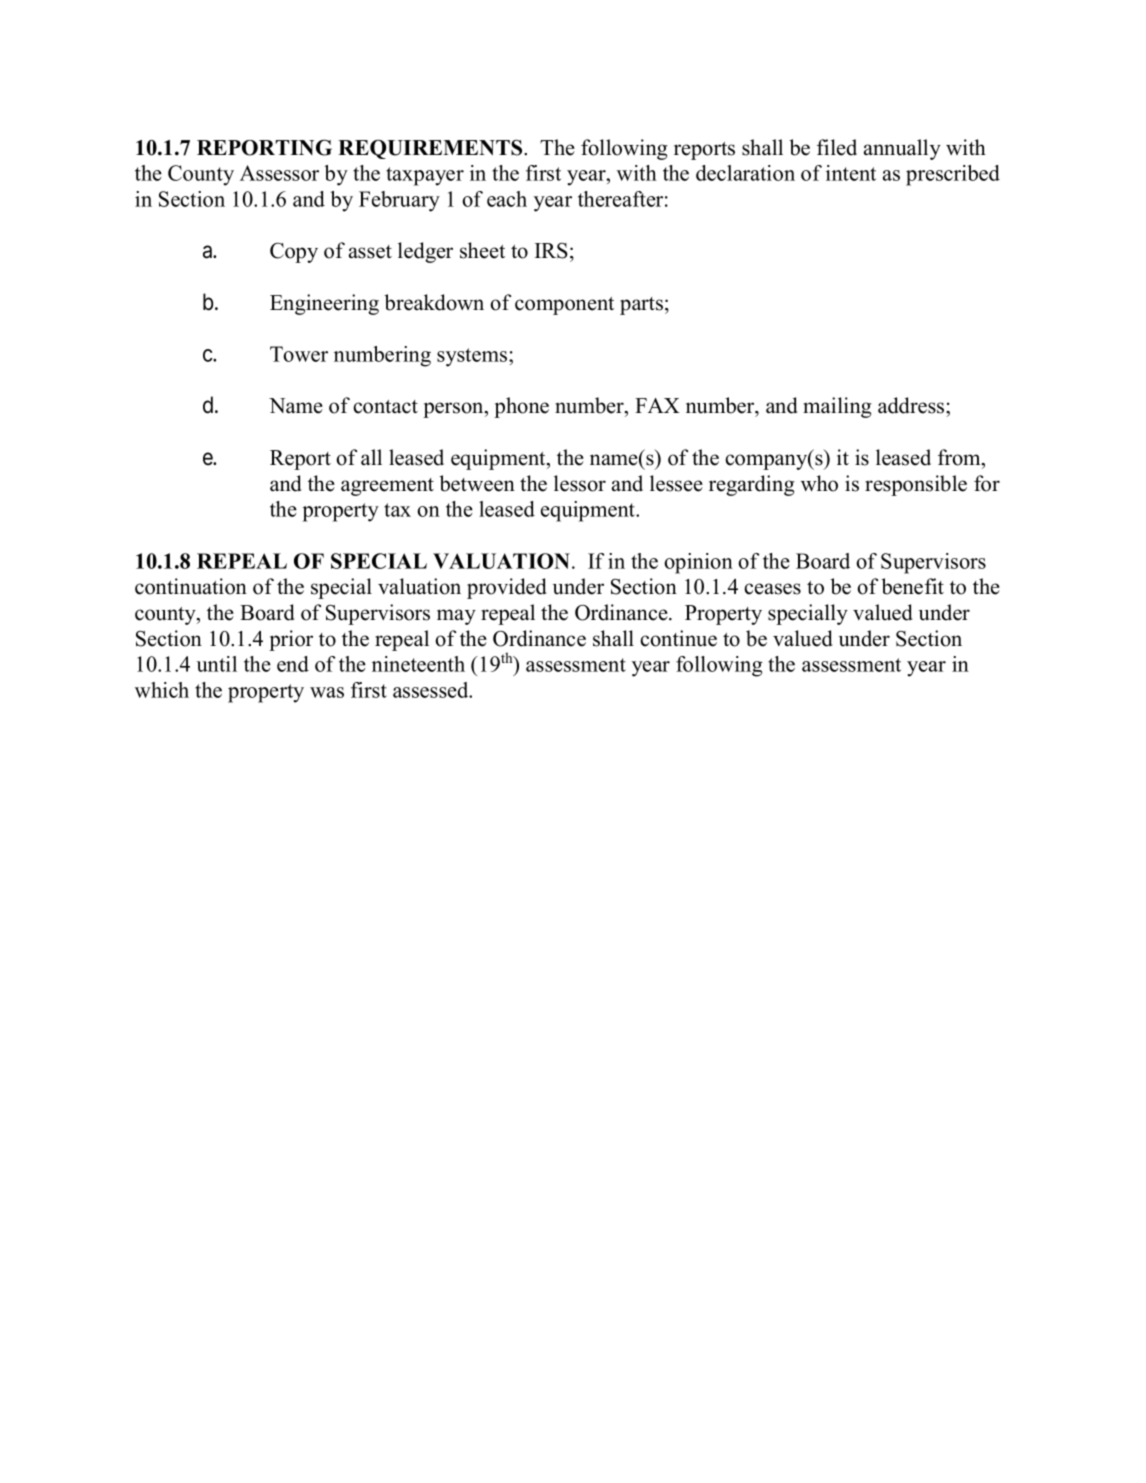 The width and height of the document is (1146, 1483). What do you see at coordinates (293, 664) in the document?
I see `end` at bounding box center [293, 664].
